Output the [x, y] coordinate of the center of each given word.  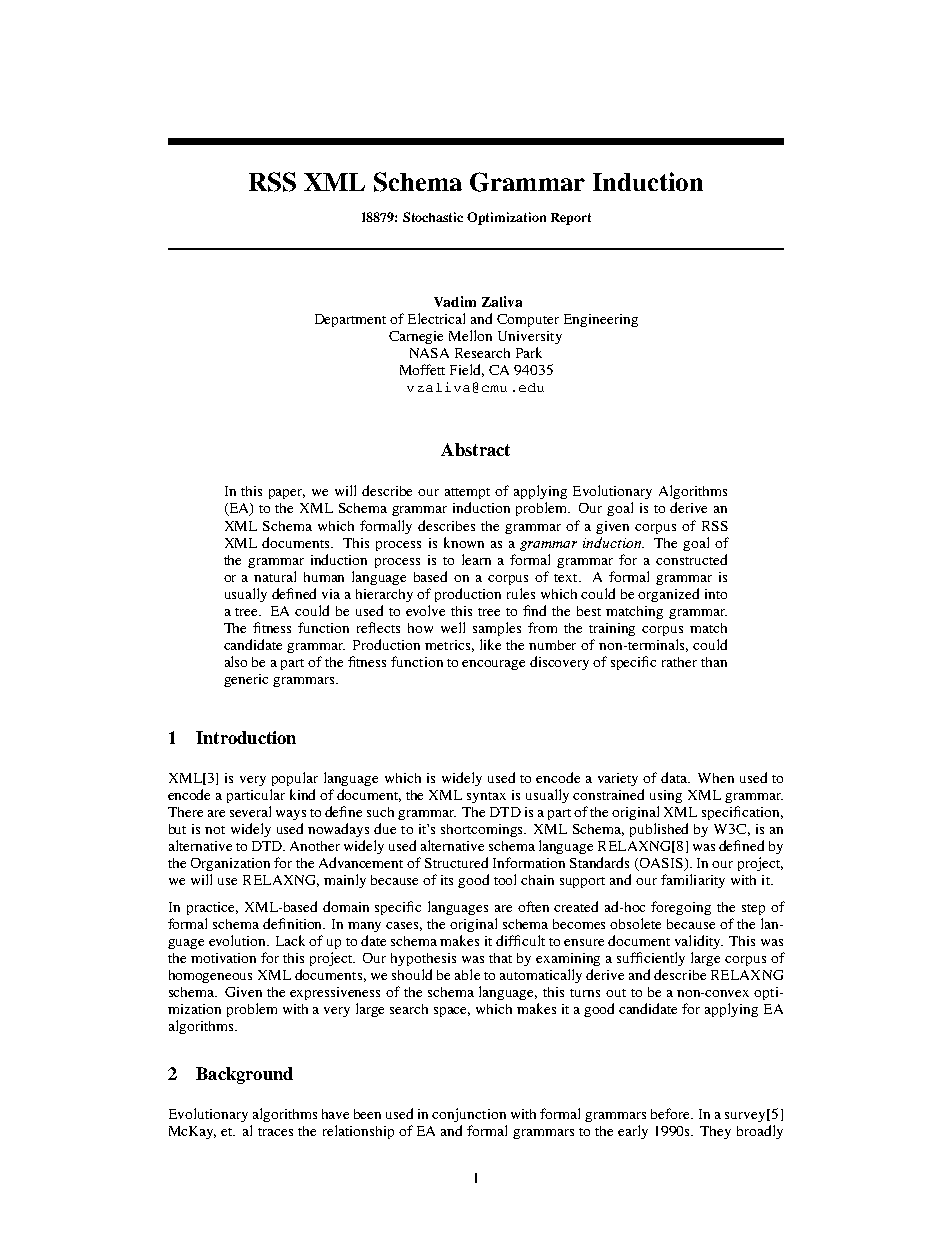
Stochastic [433, 217]
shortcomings [483, 830]
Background [244, 1075]
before [671, 1113]
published [659, 830]
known [464, 542]
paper [287, 494]
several [250, 811]
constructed [691, 559]
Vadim [455, 301]
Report [571, 219]
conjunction [469, 1115]
